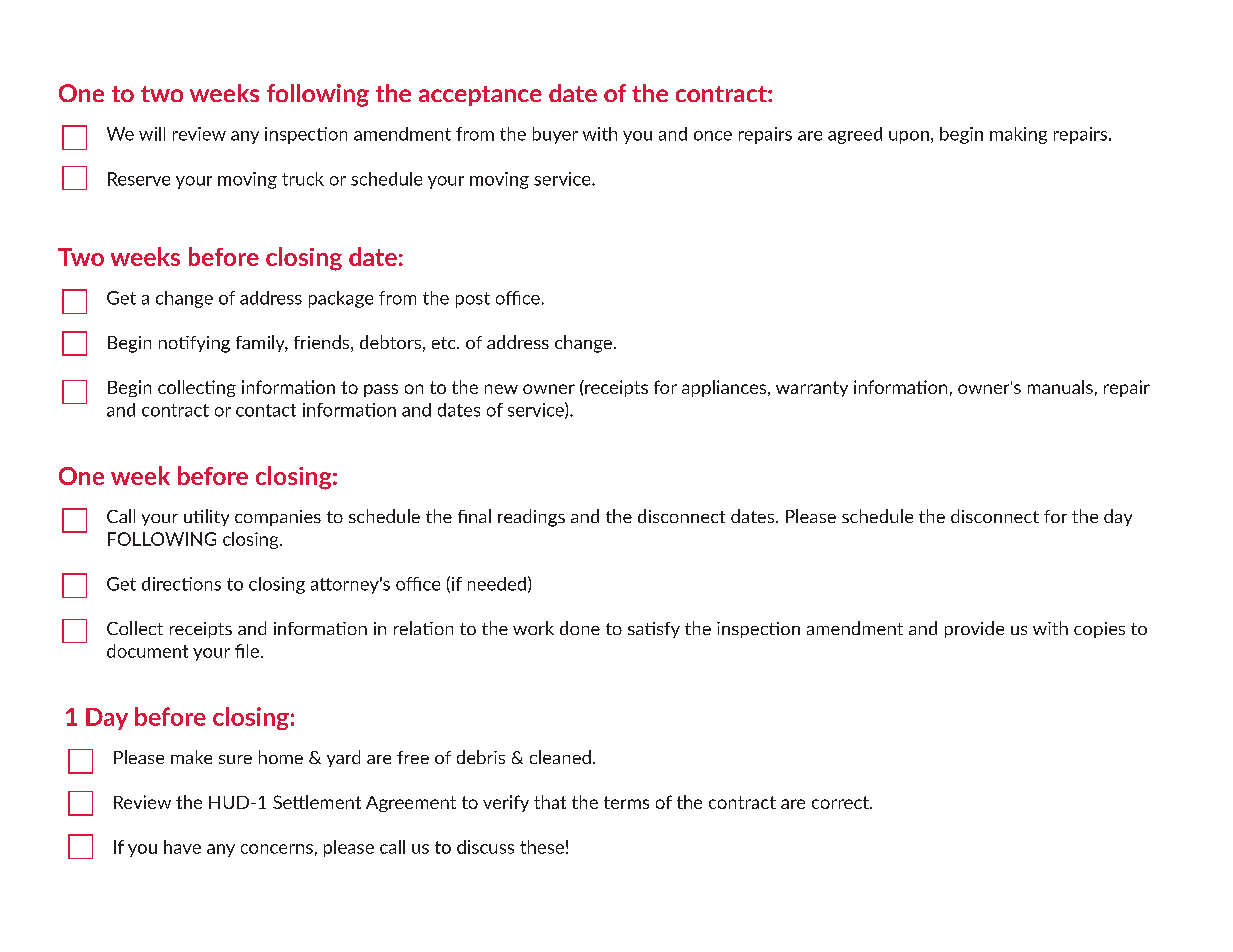 The image size is (1233, 952). What do you see at coordinates (626, 802) in the screenshot?
I see `terms` at bounding box center [626, 802].
